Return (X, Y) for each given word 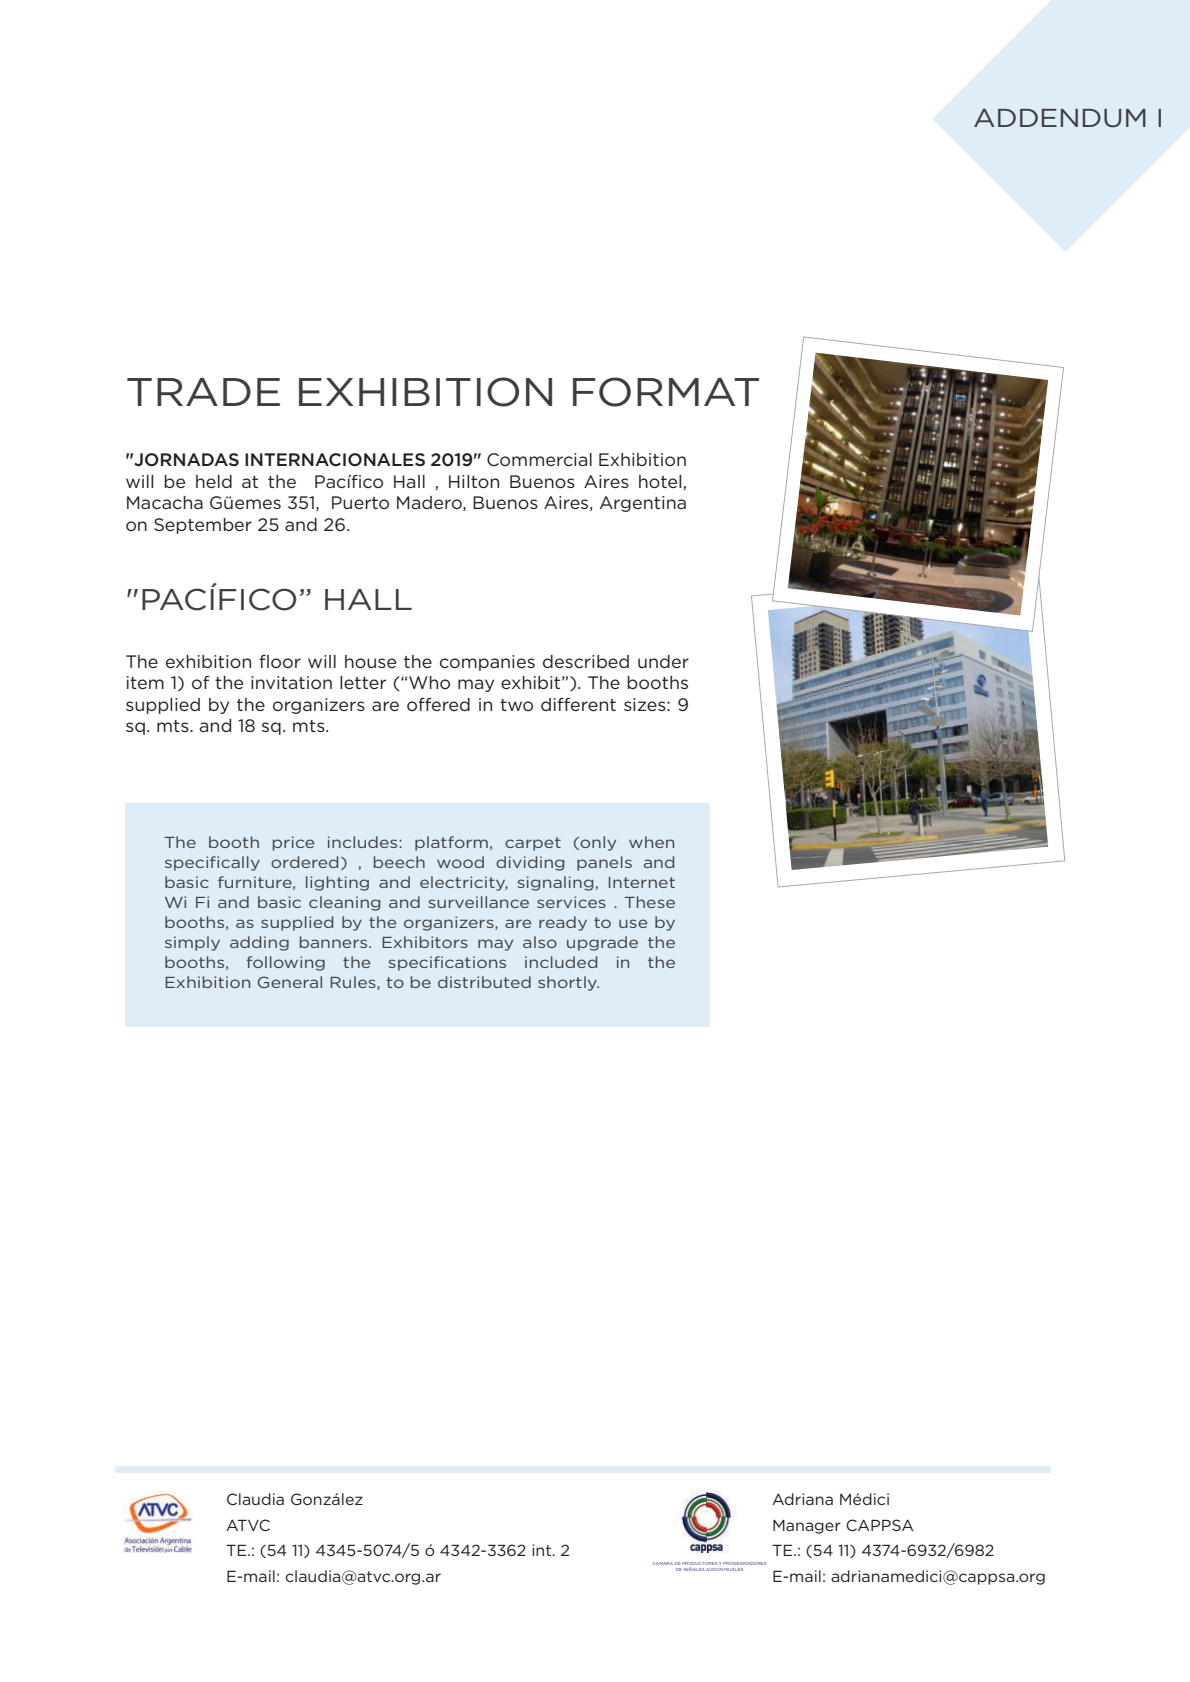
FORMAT (666, 392)
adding (259, 943)
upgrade (602, 943)
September (203, 526)
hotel (661, 482)
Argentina (643, 504)
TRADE (203, 392)
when (651, 842)
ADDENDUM (1060, 118)
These (650, 902)
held (214, 481)
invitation (291, 682)
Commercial (539, 459)
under (663, 661)
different (578, 704)
